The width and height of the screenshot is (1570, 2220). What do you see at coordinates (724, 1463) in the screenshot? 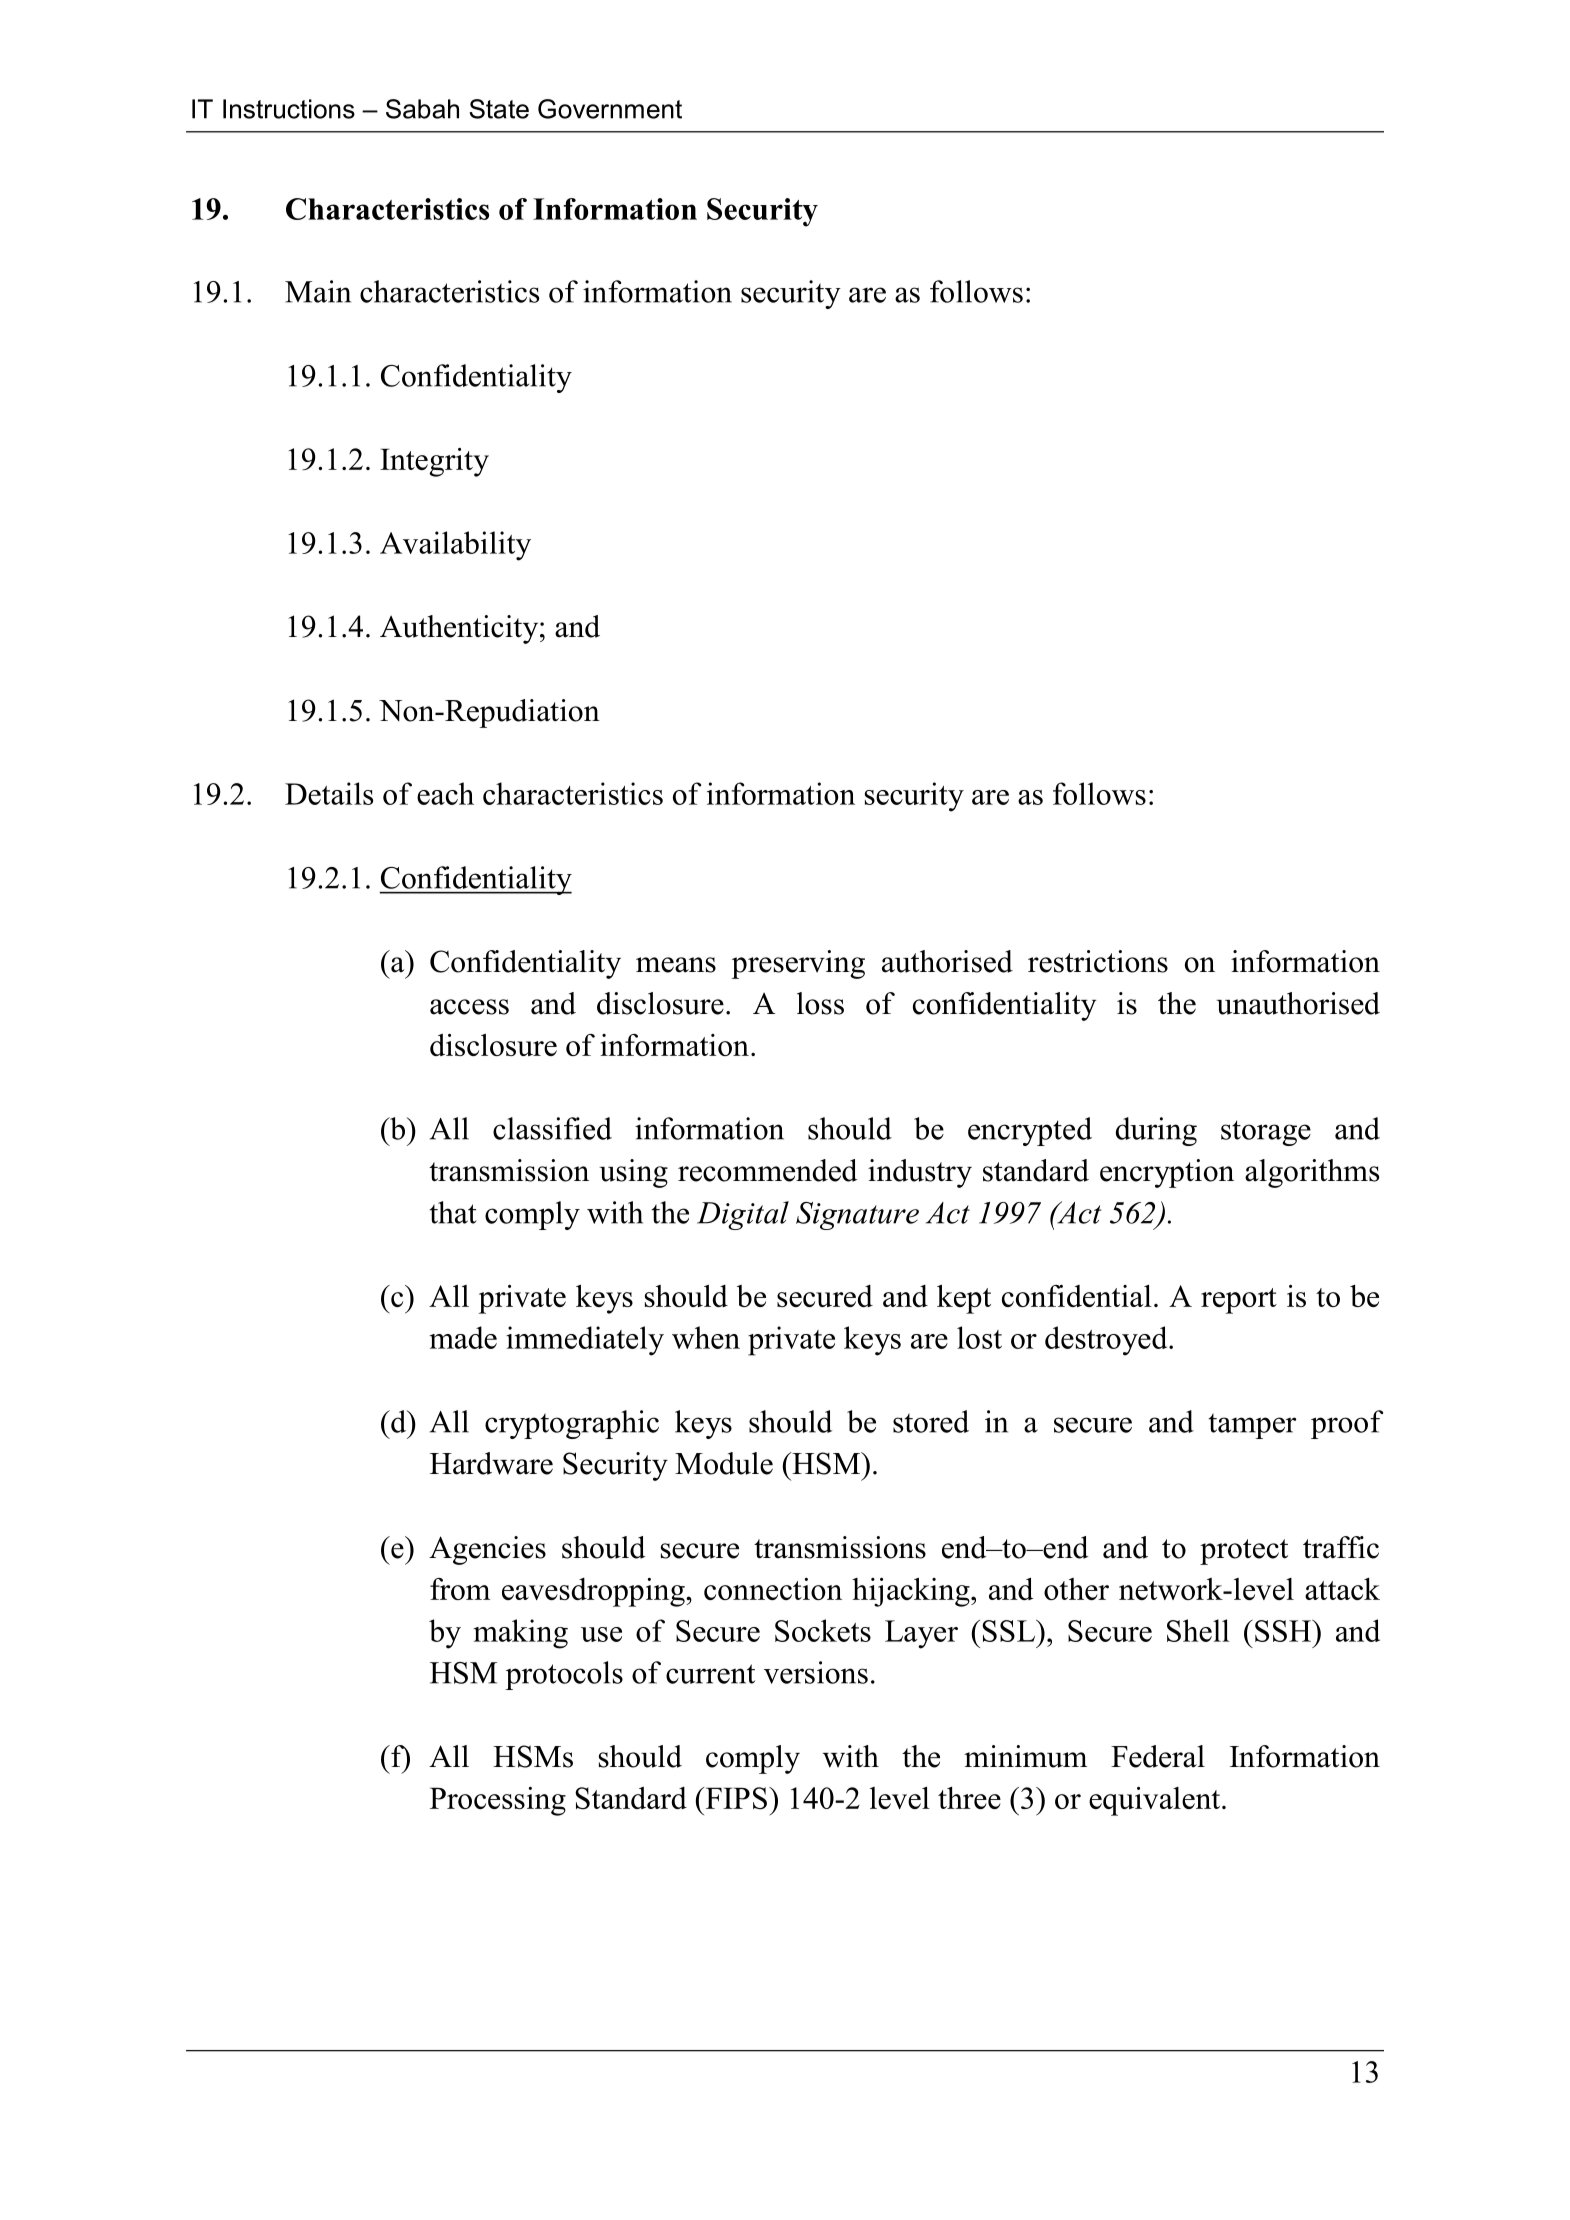
I see `Module` at bounding box center [724, 1463].
